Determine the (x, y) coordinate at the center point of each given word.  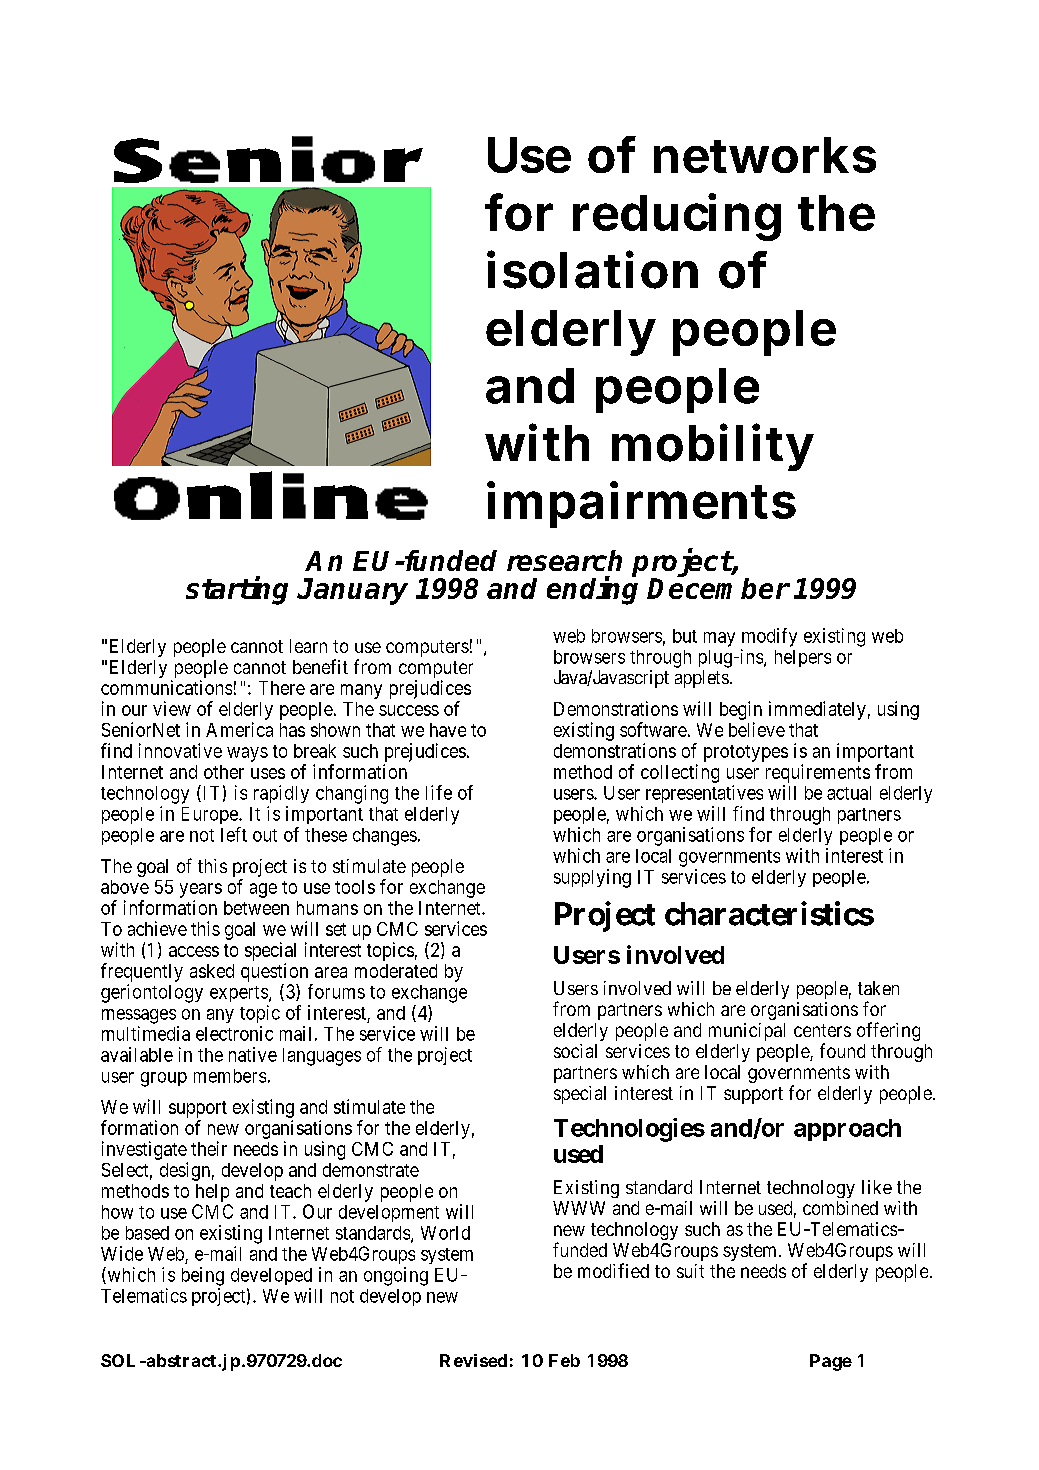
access (194, 951)
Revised (473, 1360)
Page (831, 1362)
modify (769, 637)
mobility (712, 447)
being (203, 1276)
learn (308, 646)
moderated (396, 971)
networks (765, 155)
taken (878, 988)
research (564, 560)
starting (237, 590)
